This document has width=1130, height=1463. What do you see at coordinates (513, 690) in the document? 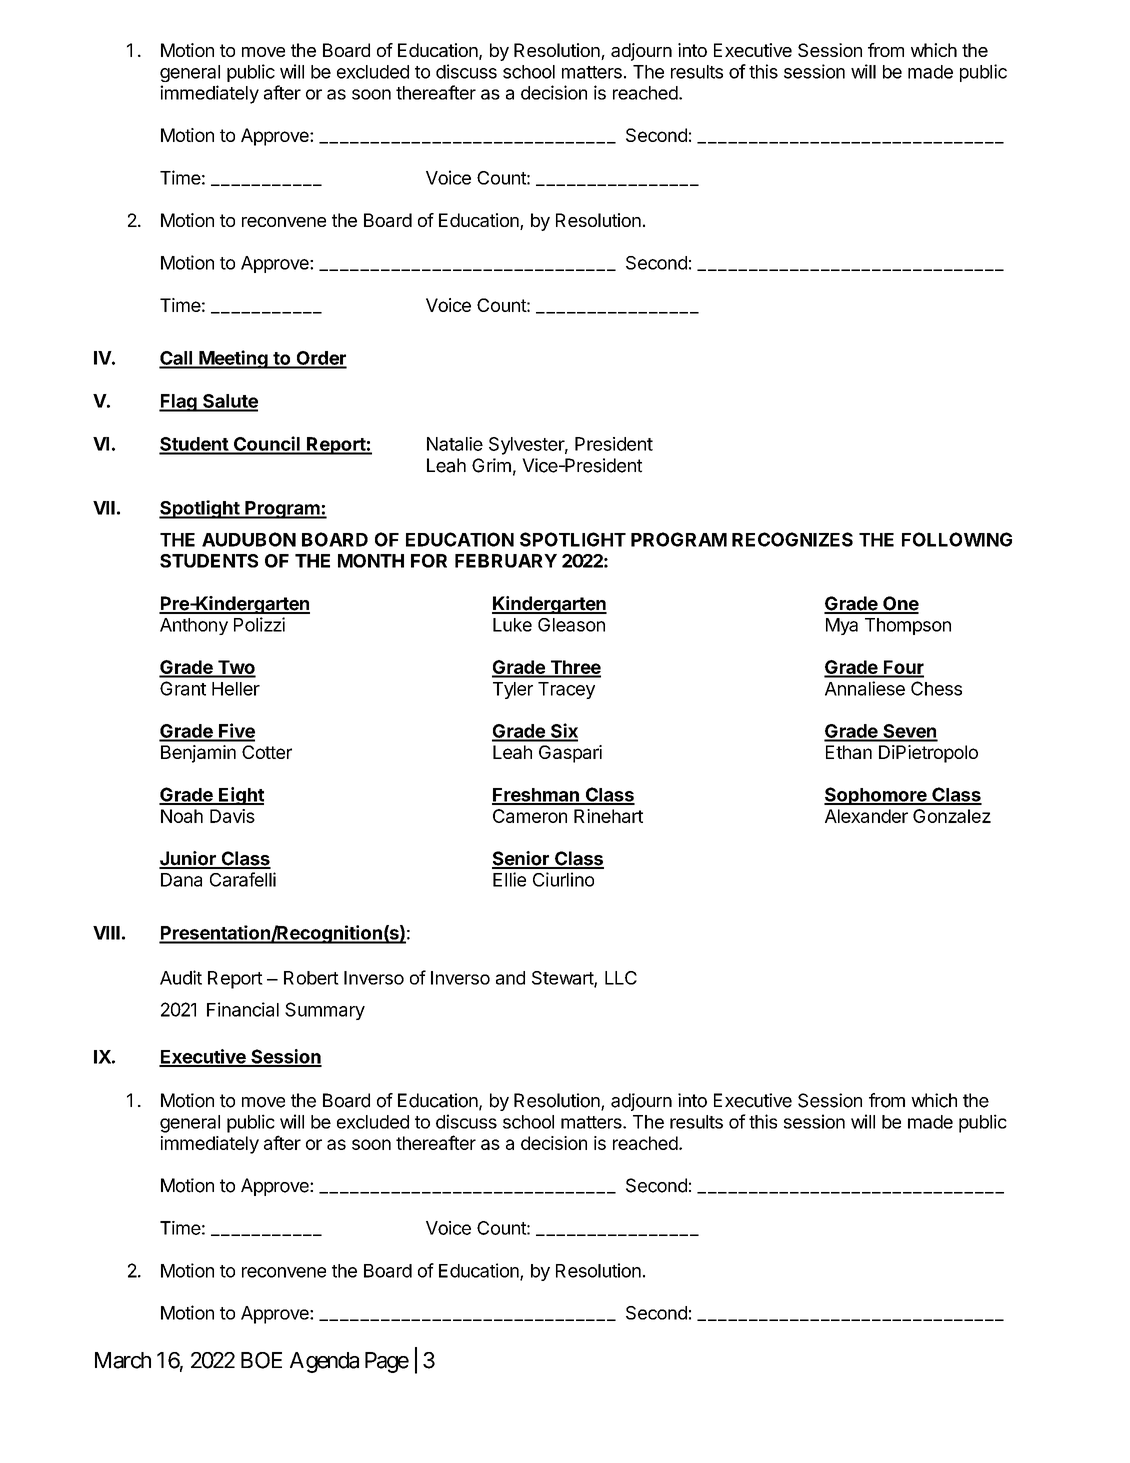
I see `Tyler` at bounding box center [513, 690].
